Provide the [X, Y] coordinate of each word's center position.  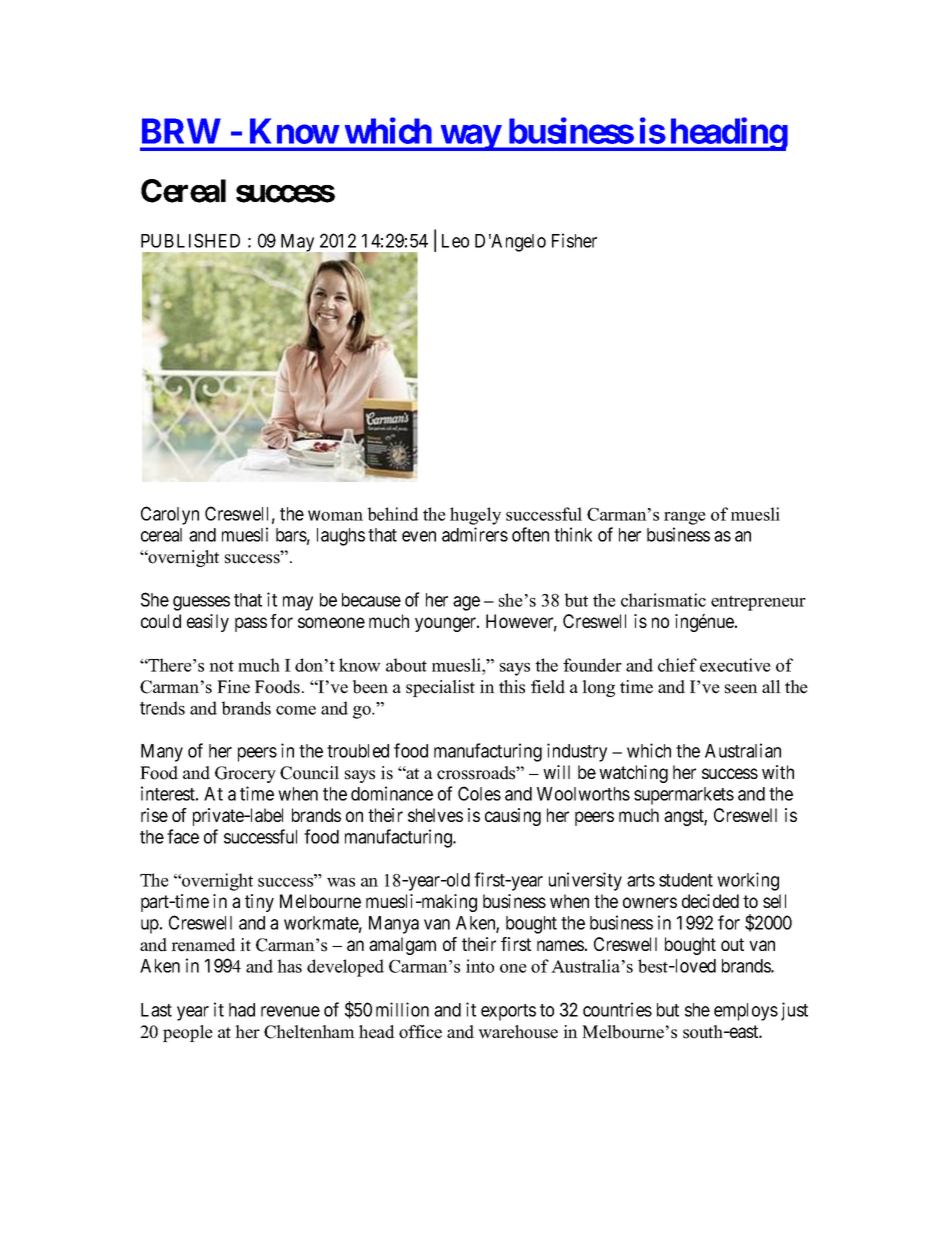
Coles [479, 793]
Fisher [574, 240]
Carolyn [170, 515]
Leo [455, 241]
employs [746, 1012]
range [685, 518]
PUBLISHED [190, 240]
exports [508, 1012]
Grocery [245, 774]
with [778, 772]
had [242, 1010]
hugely [475, 516]
